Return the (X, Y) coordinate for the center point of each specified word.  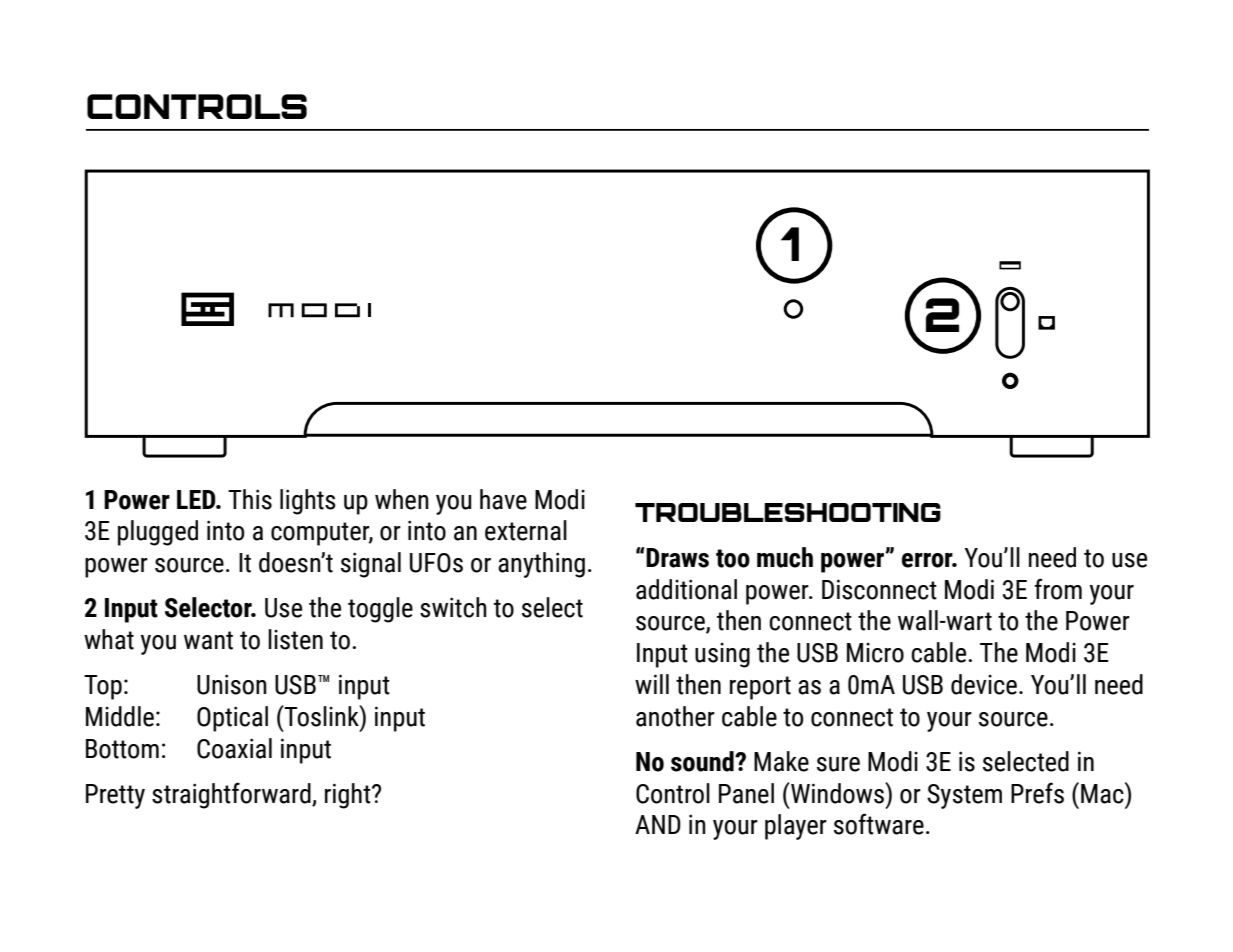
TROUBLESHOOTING (788, 512)
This (250, 499)
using (722, 655)
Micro (875, 653)
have (503, 499)
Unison (232, 684)
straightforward (232, 795)
